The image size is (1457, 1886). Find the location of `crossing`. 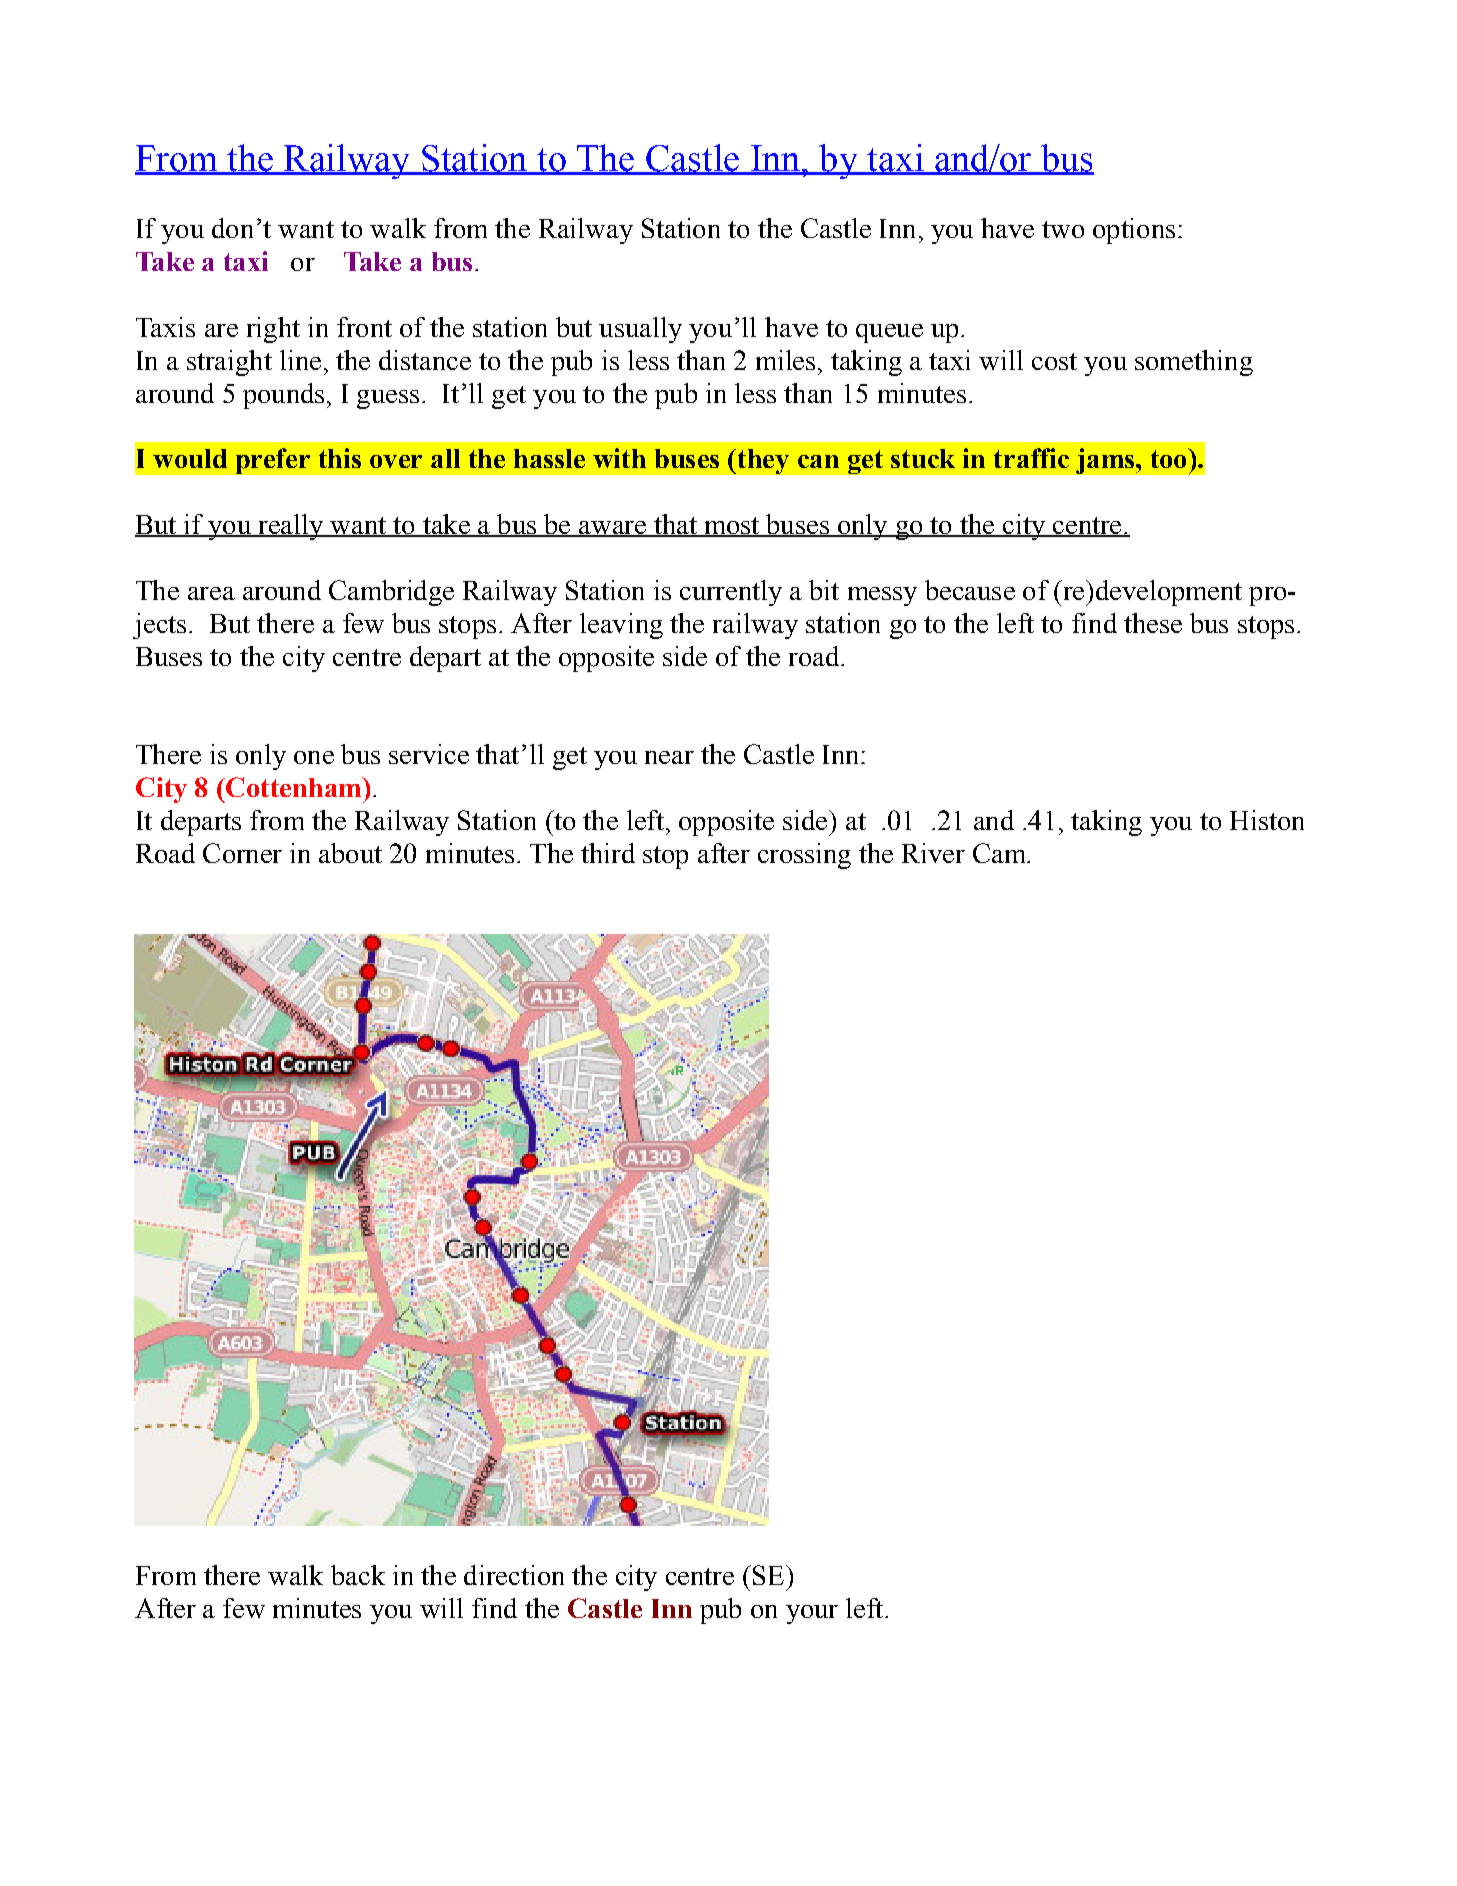

crossing is located at coordinates (804, 856).
